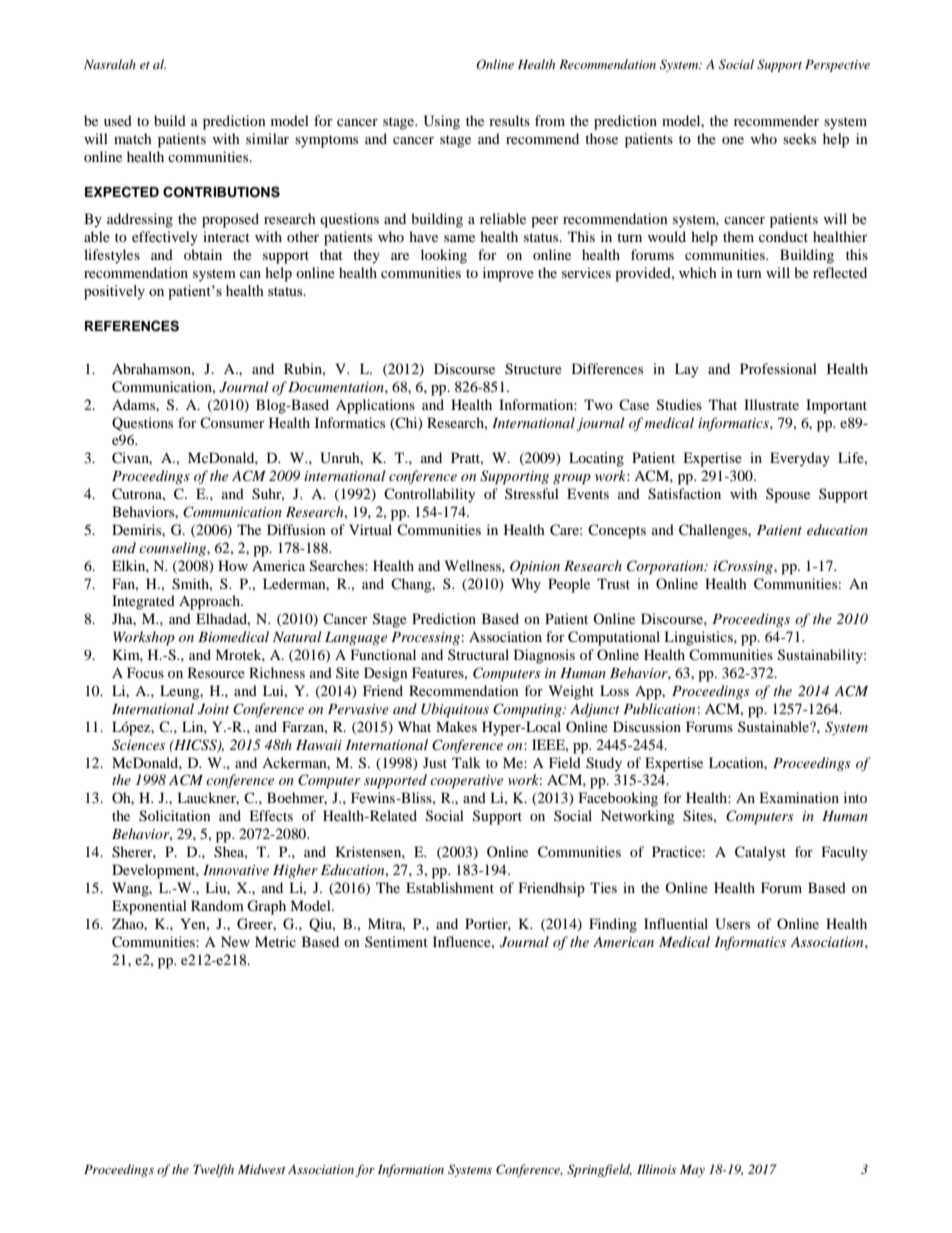 The width and height of the image is (952, 1233). I want to click on Corporation, so click(666, 567).
